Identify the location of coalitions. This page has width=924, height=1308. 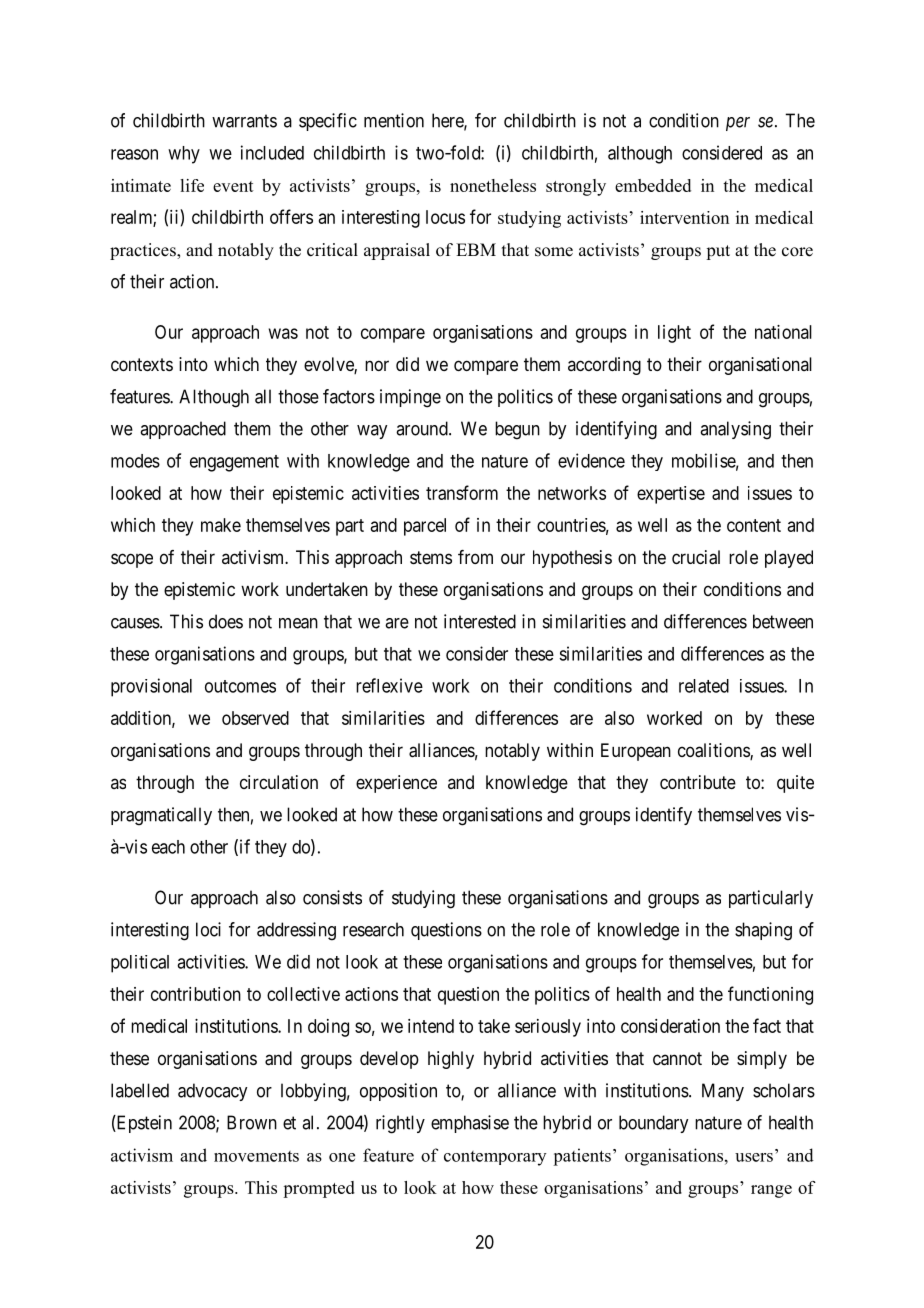
(714, 751).
